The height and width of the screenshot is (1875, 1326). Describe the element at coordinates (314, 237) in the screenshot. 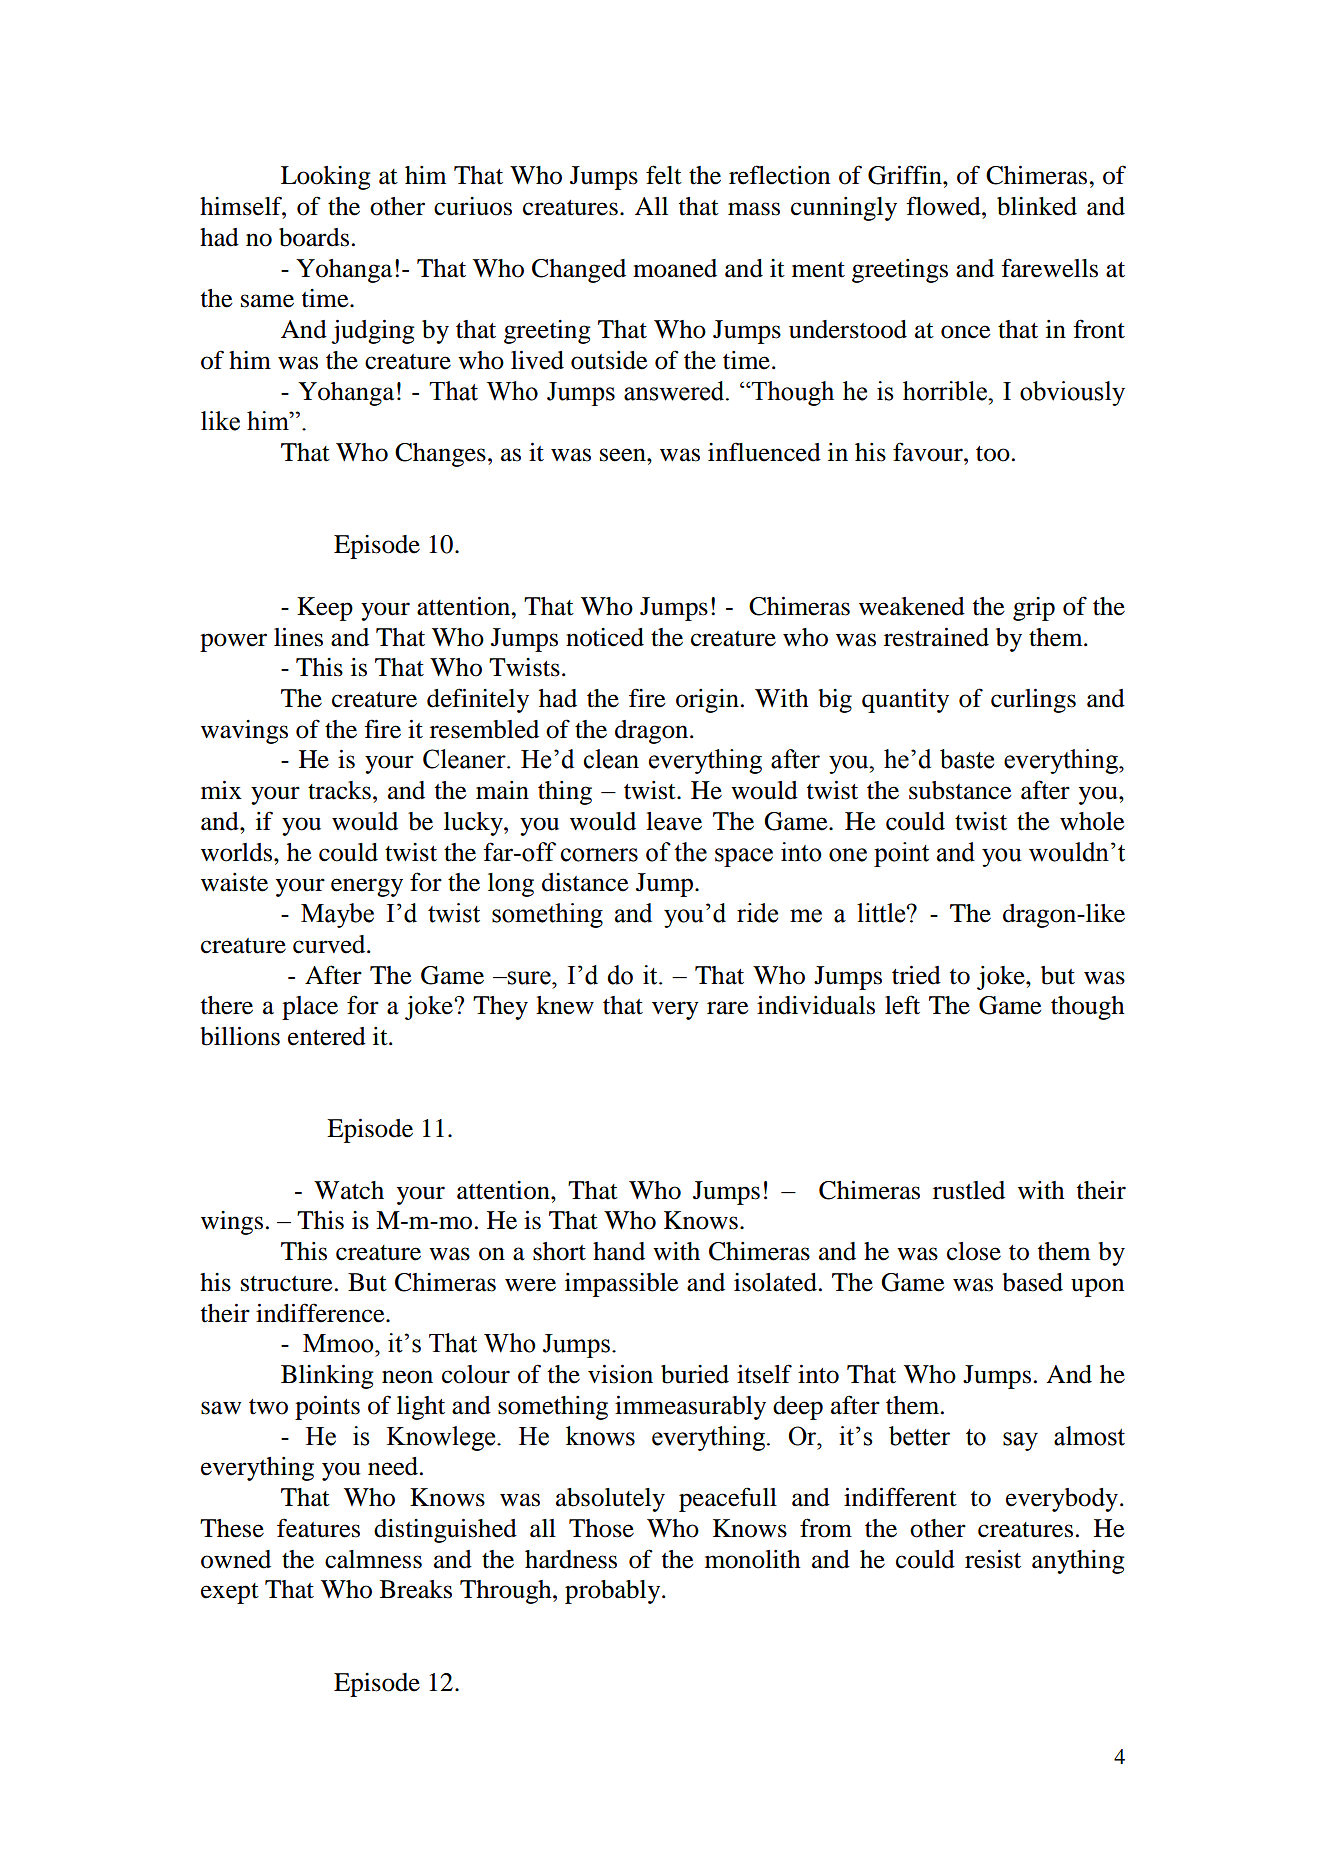

I see `boards` at that location.
